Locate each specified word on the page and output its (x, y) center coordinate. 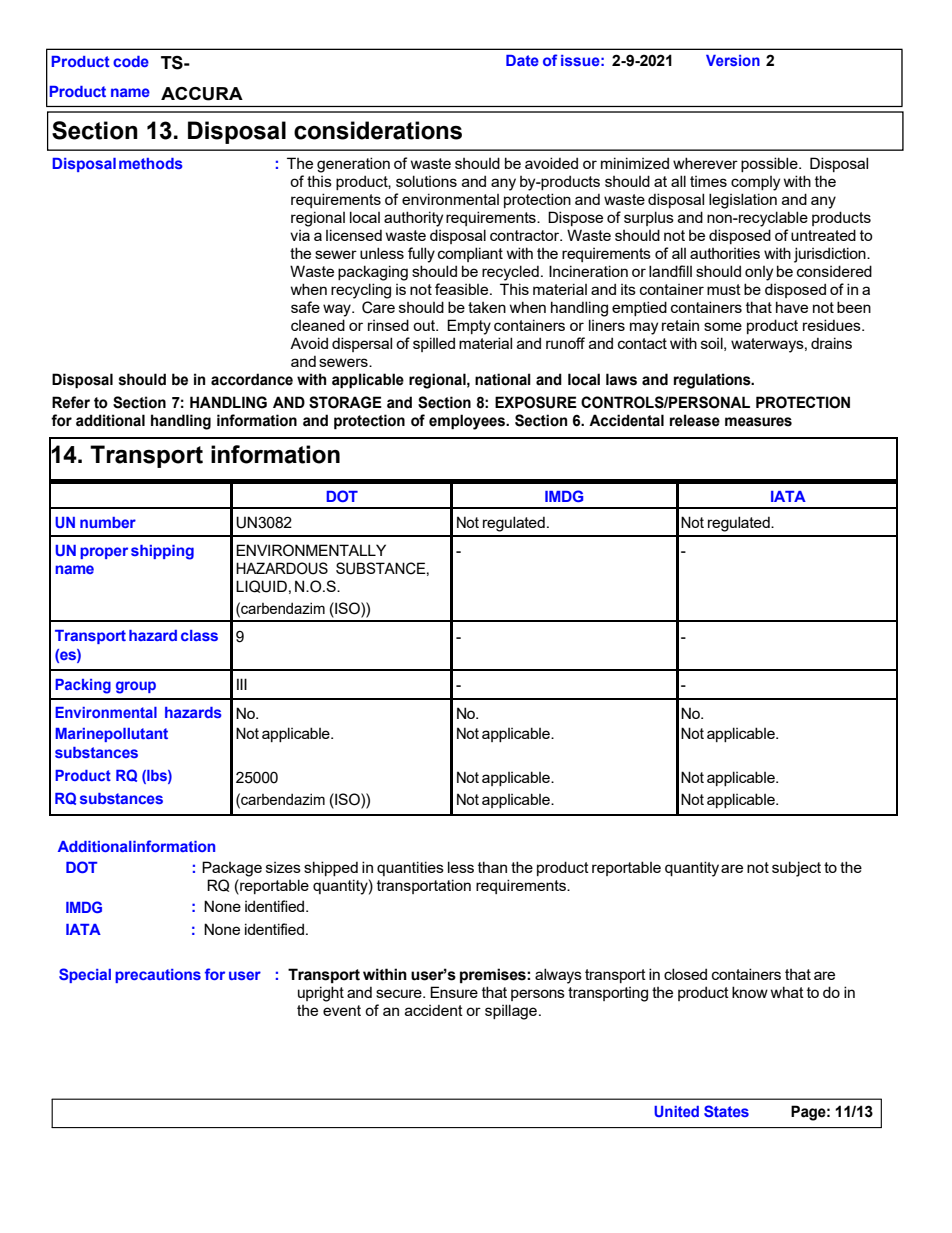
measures (758, 422)
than (492, 867)
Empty (469, 327)
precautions (158, 976)
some (723, 326)
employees (468, 422)
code (131, 61)
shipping (162, 552)
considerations (378, 130)
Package (232, 869)
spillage (511, 1012)
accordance (252, 379)
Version (733, 60)
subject (796, 869)
